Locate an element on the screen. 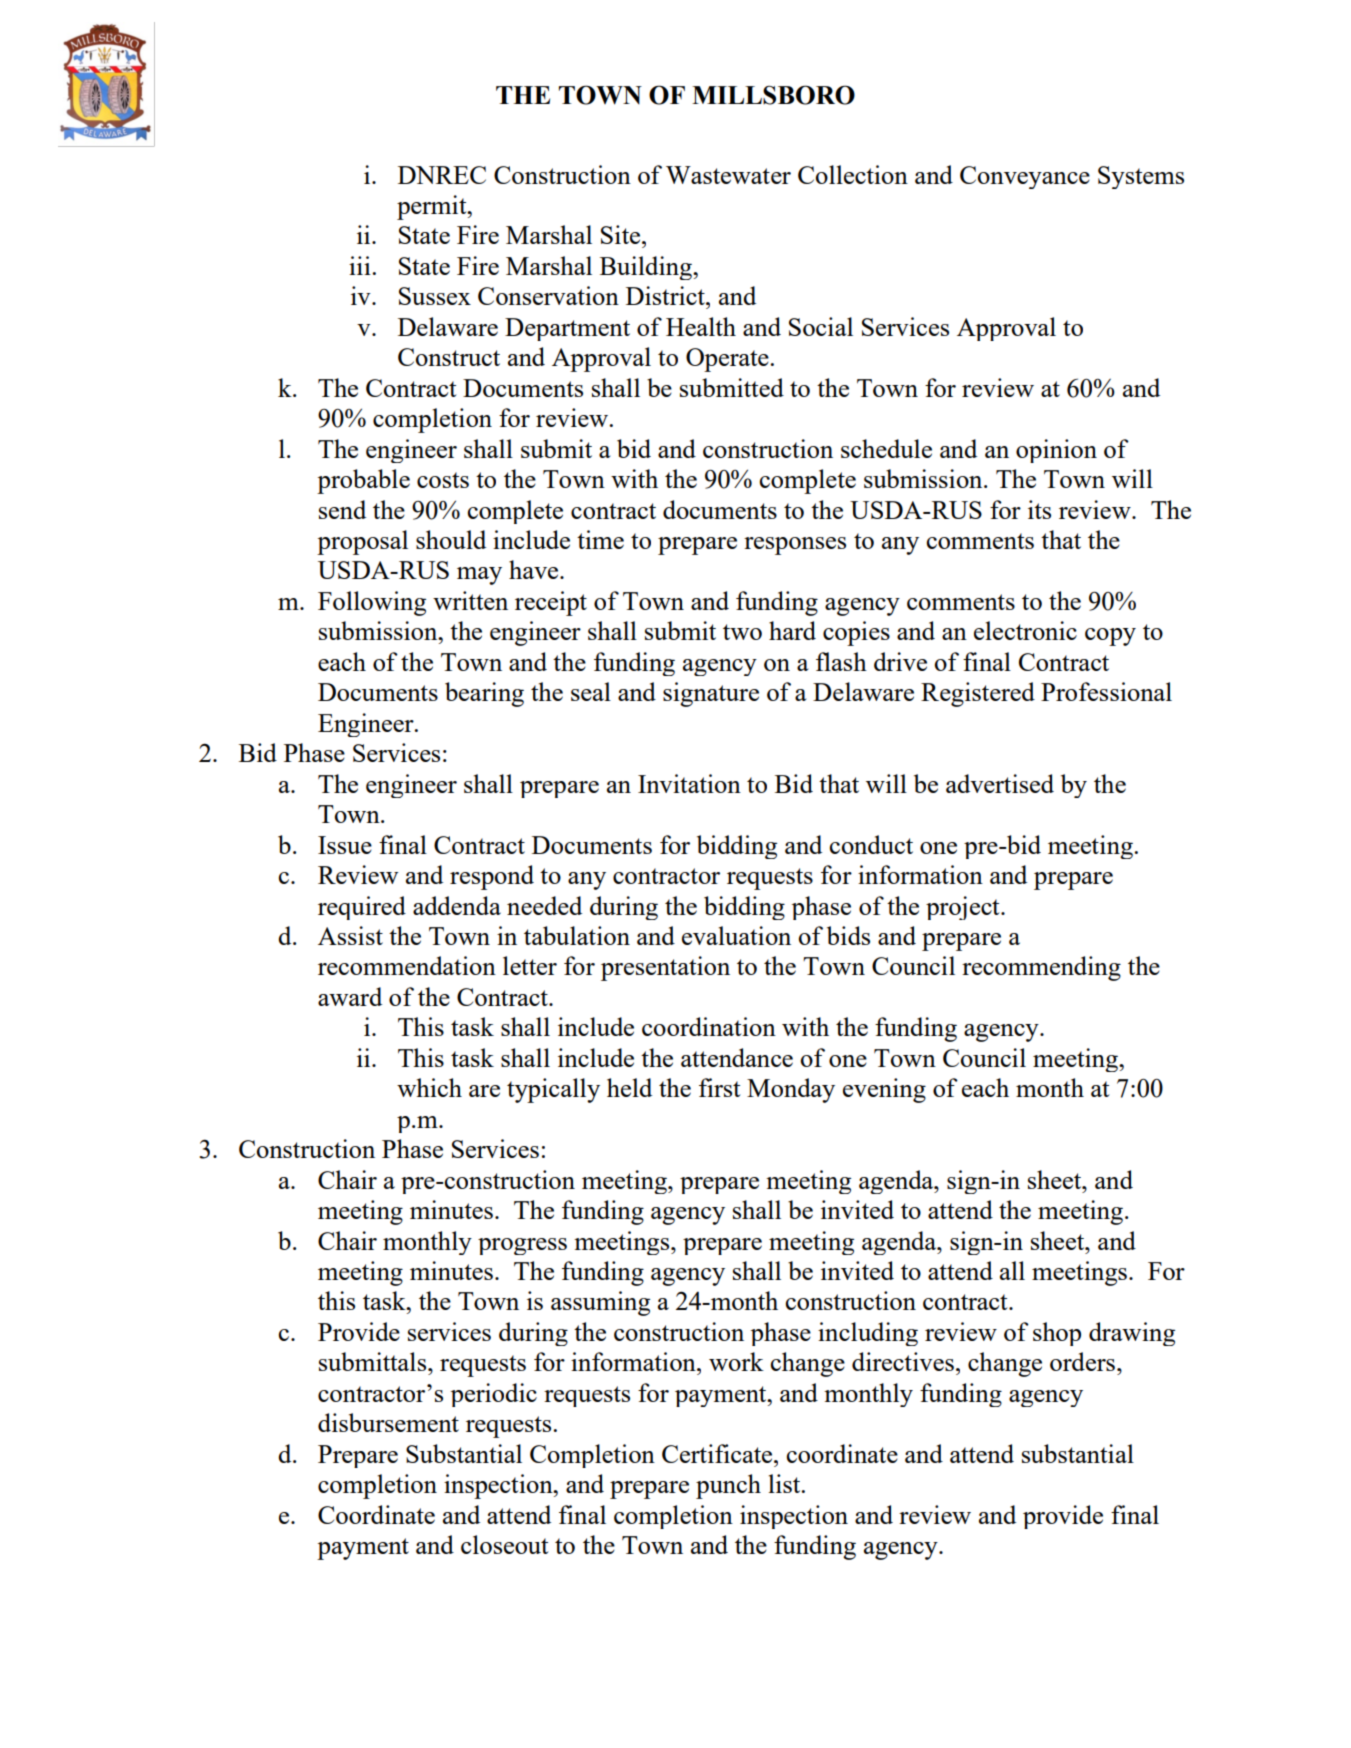 This screenshot has height=1748, width=1351. orders is located at coordinates (1082, 1361).
